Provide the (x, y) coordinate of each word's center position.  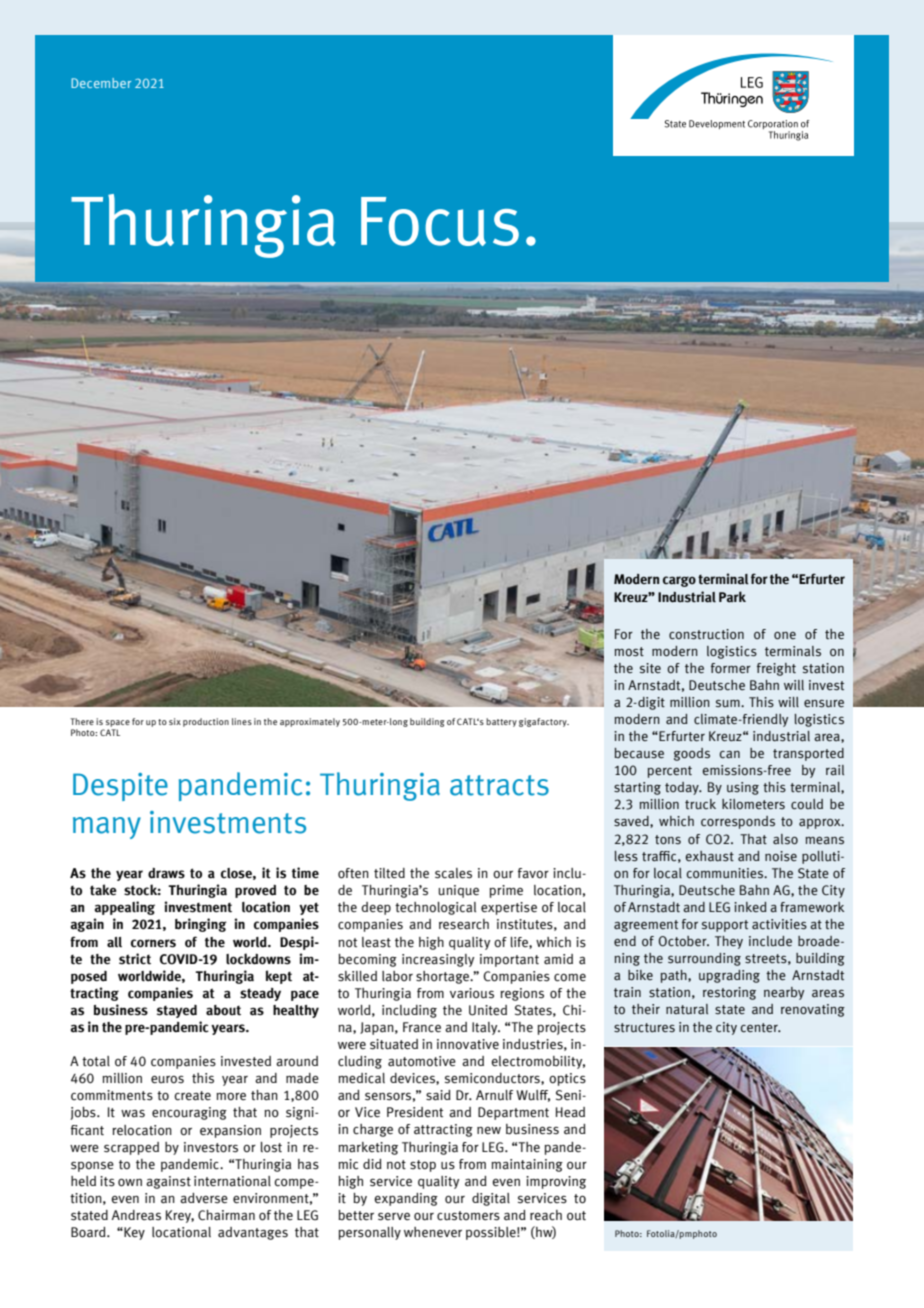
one (785, 636)
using (743, 788)
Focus (440, 221)
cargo (679, 581)
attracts (499, 785)
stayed (177, 1011)
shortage (444, 977)
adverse (204, 1198)
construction (706, 634)
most (629, 652)
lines (242, 721)
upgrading (729, 976)
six (175, 721)
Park (732, 597)
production (206, 722)
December (101, 83)
